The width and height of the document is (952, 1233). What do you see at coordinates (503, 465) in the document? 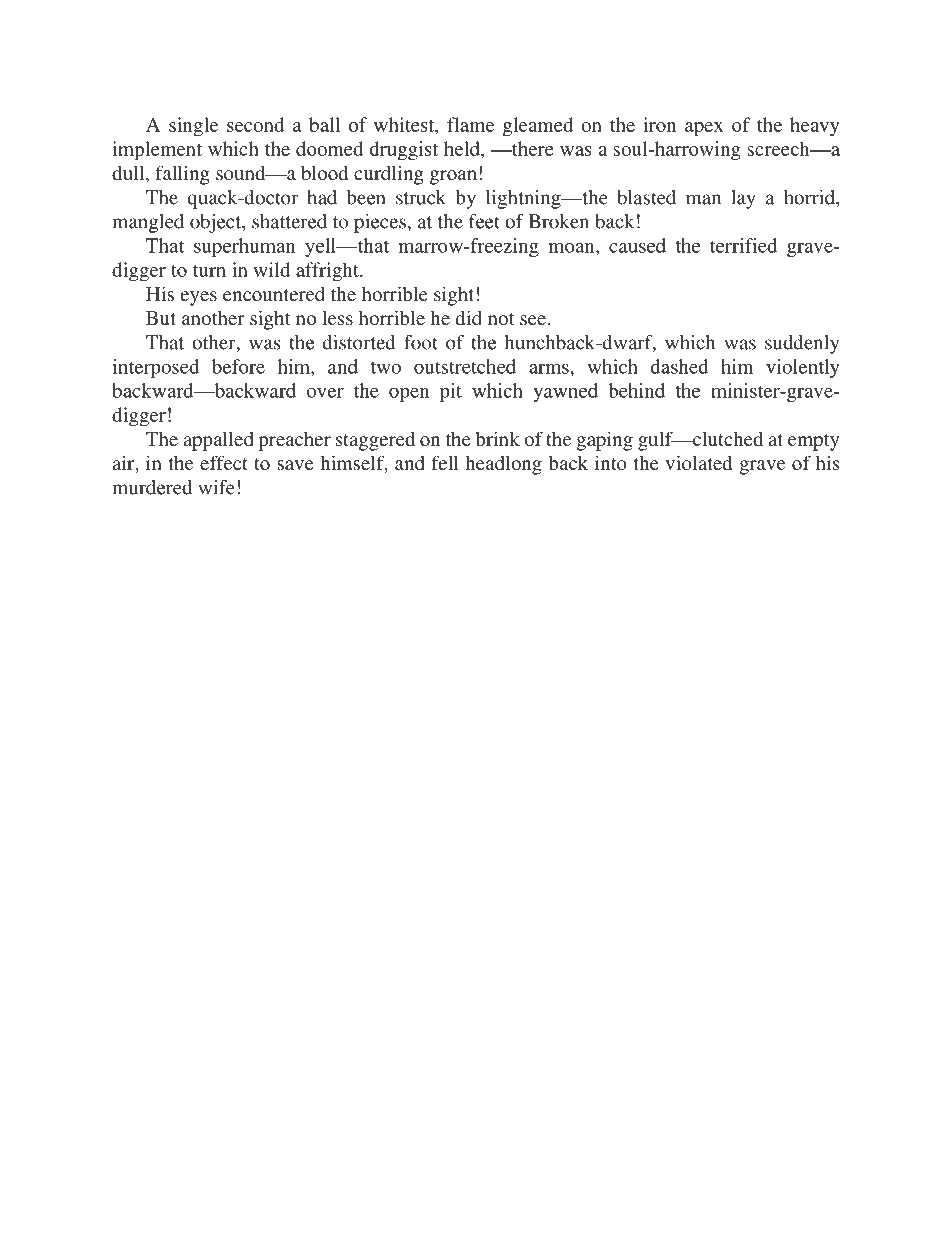
I see `headlong` at bounding box center [503, 465].
